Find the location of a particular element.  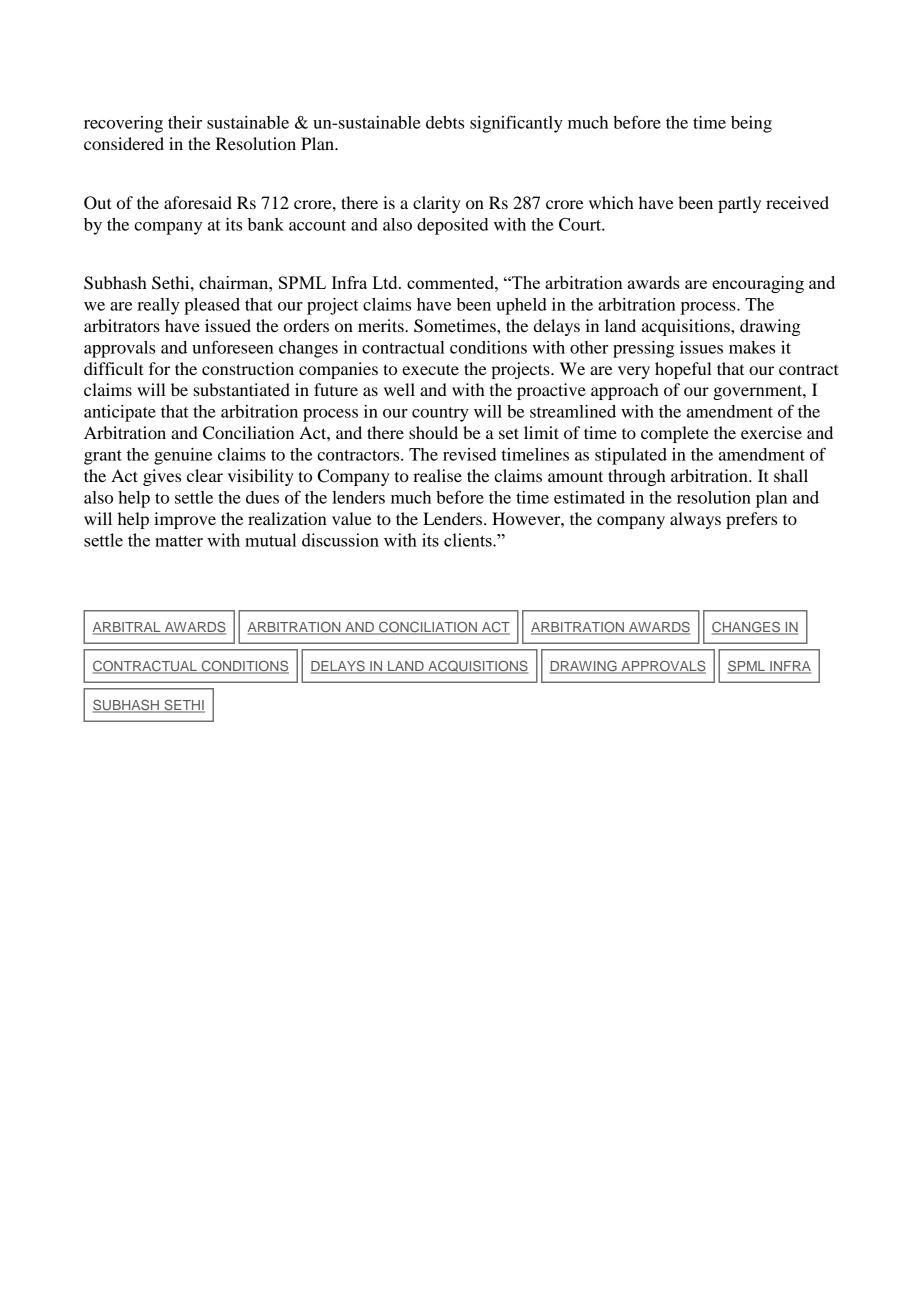

being is located at coordinates (751, 124).
